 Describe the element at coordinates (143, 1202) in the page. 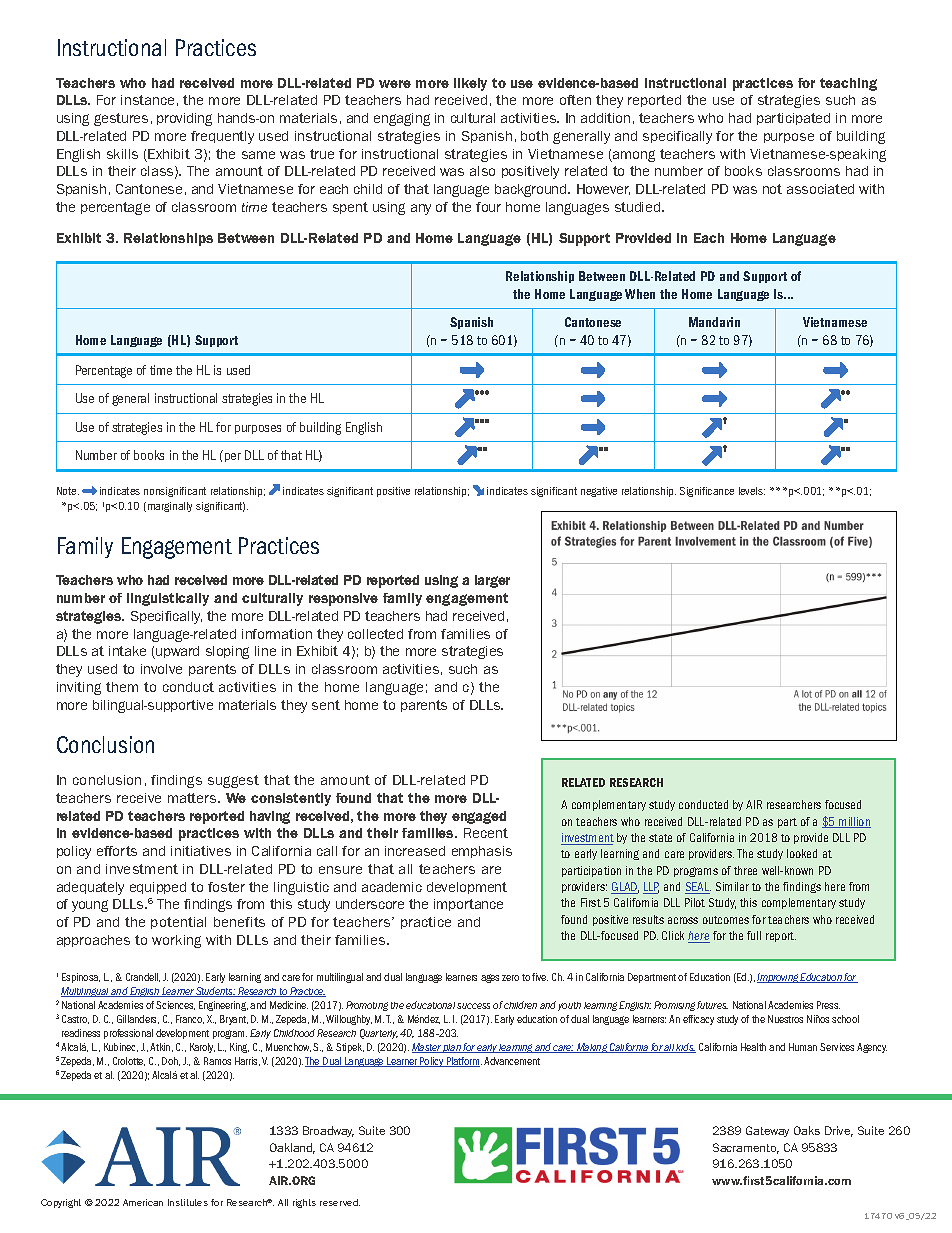

I see `American` at that location.
